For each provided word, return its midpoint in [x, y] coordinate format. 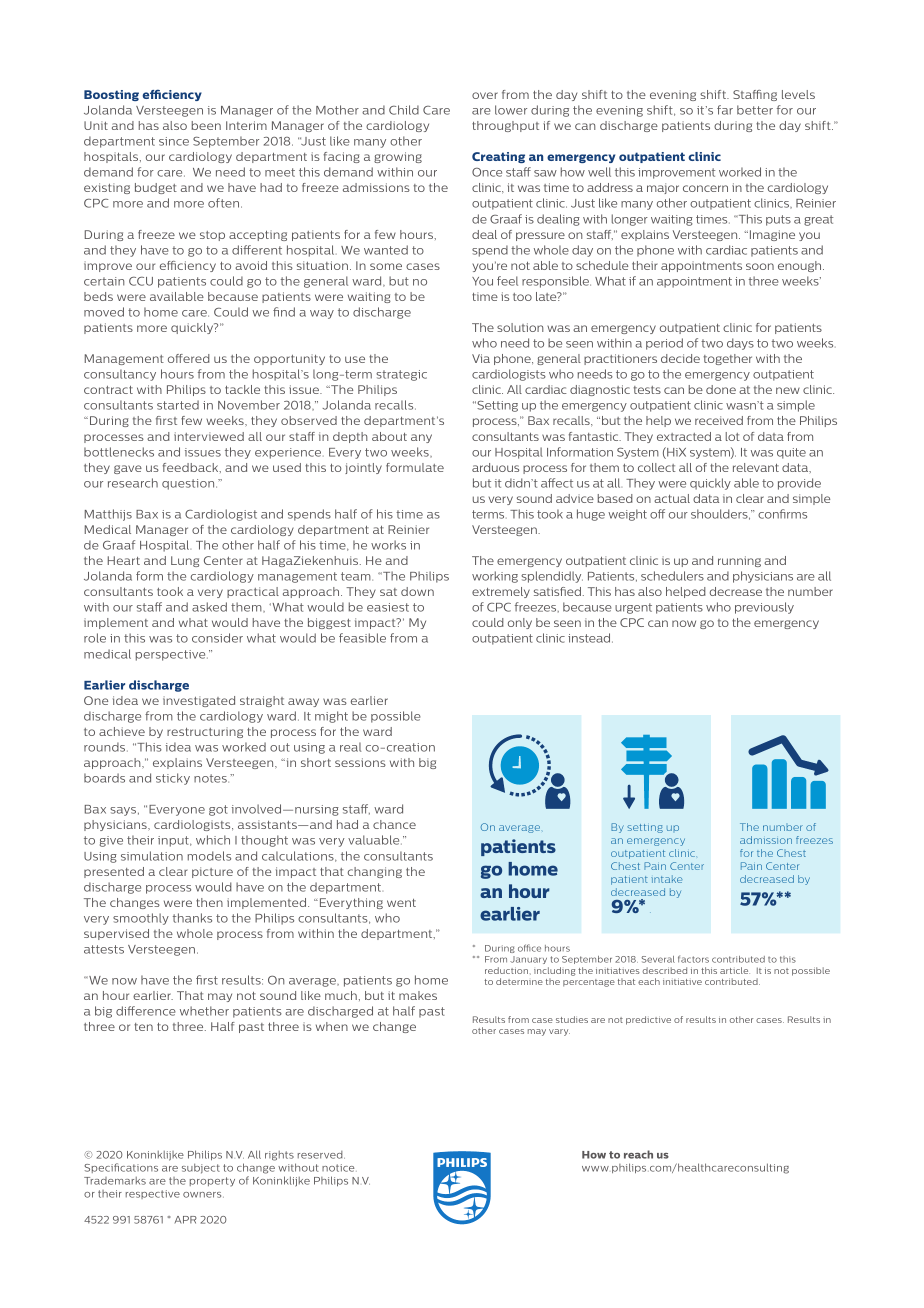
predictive [648, 1020]
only [520, 623]
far [725, 110]
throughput [505, 126]
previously [764, 608]
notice [339, 1168]
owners [203, 1195]
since [174, 141]
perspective [172, 655]
